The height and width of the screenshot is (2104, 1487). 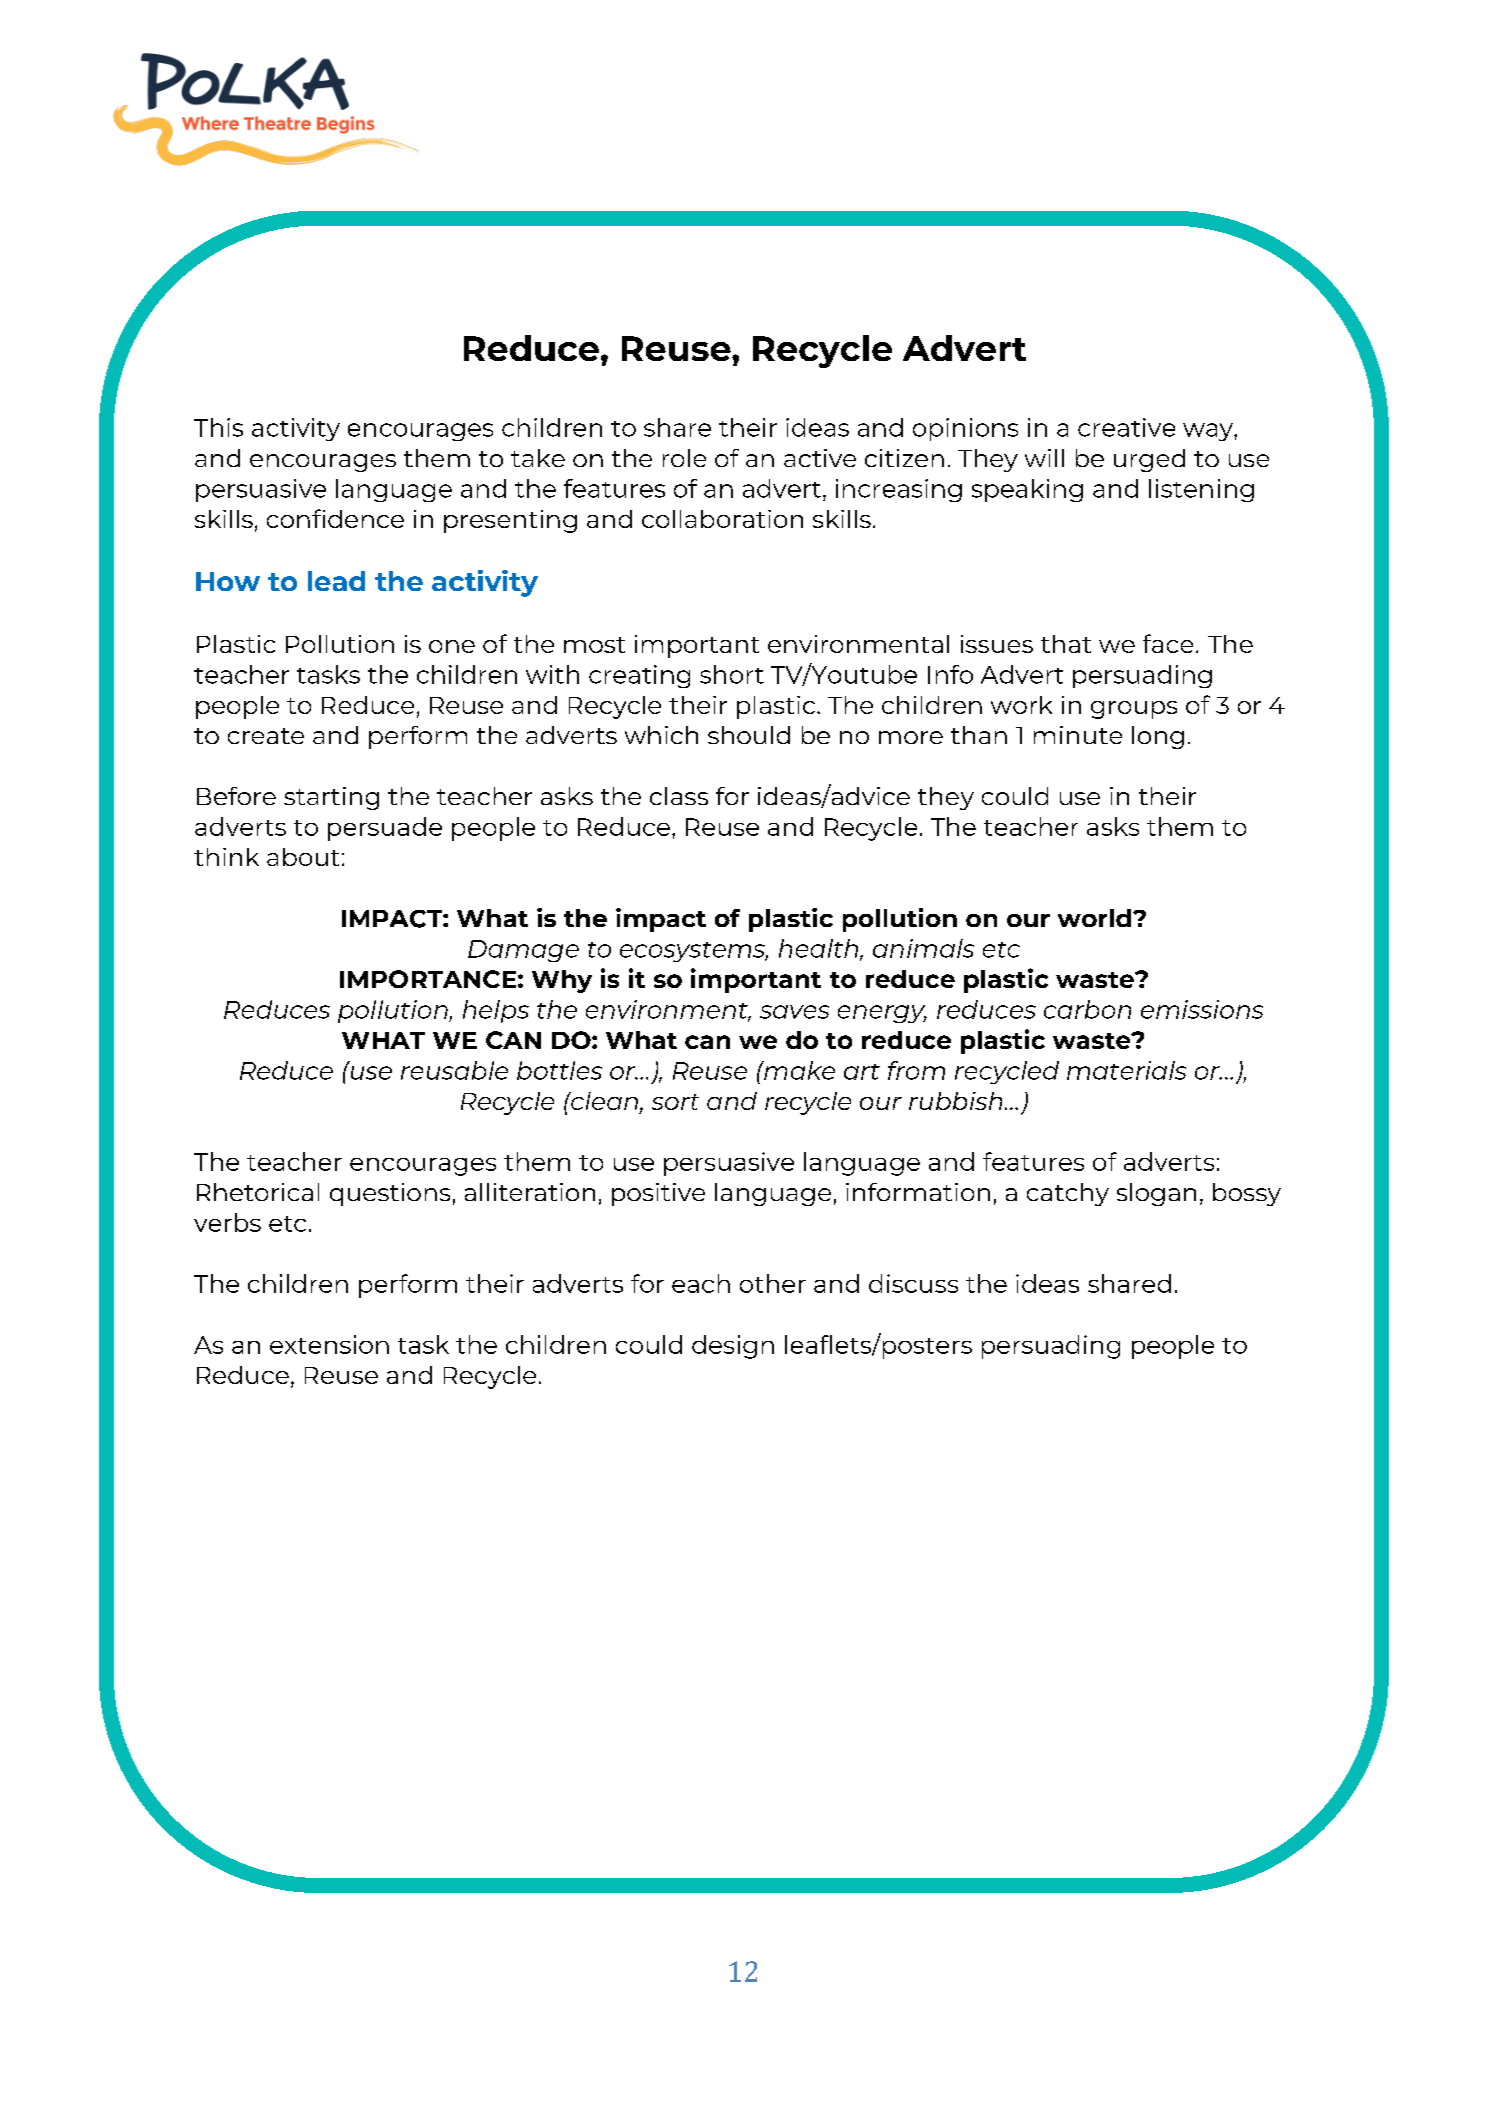 What do you see at coordinates (820, 949) in the screenshot?
I see `health` at bounding box center [820, 949].
